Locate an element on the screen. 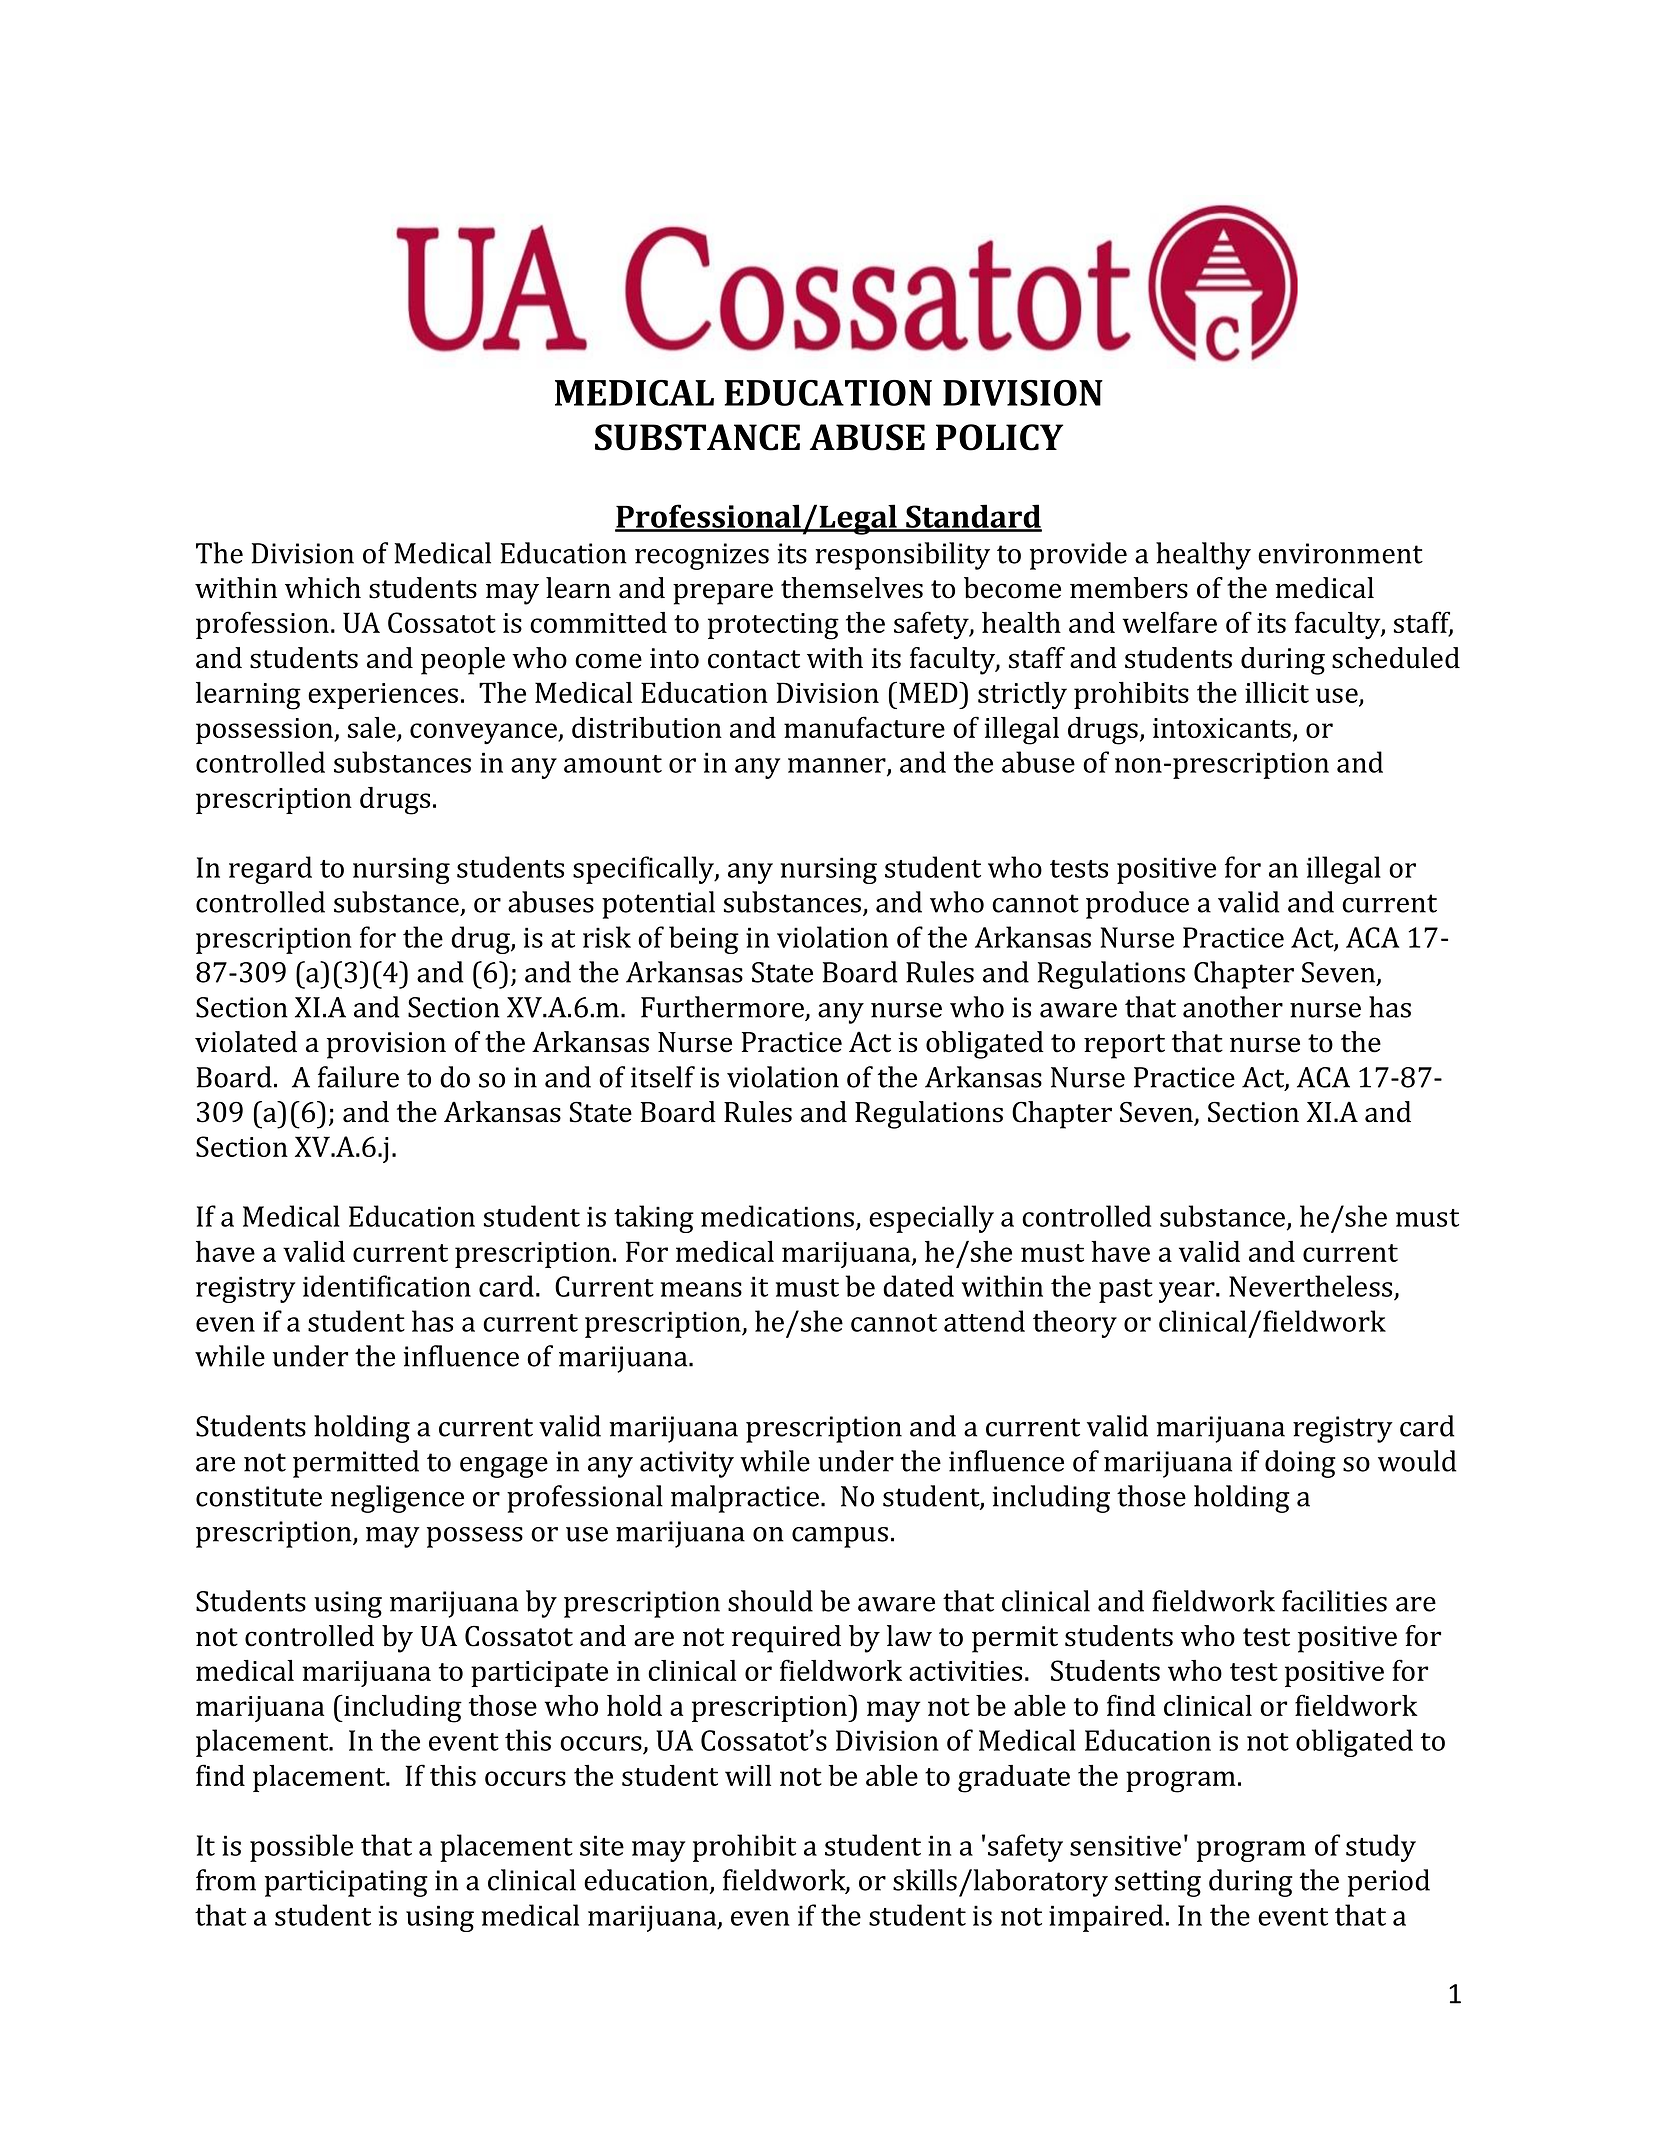 This screenshot has height=2145, width=1657. participating is located at coordinates (346, 1883).
